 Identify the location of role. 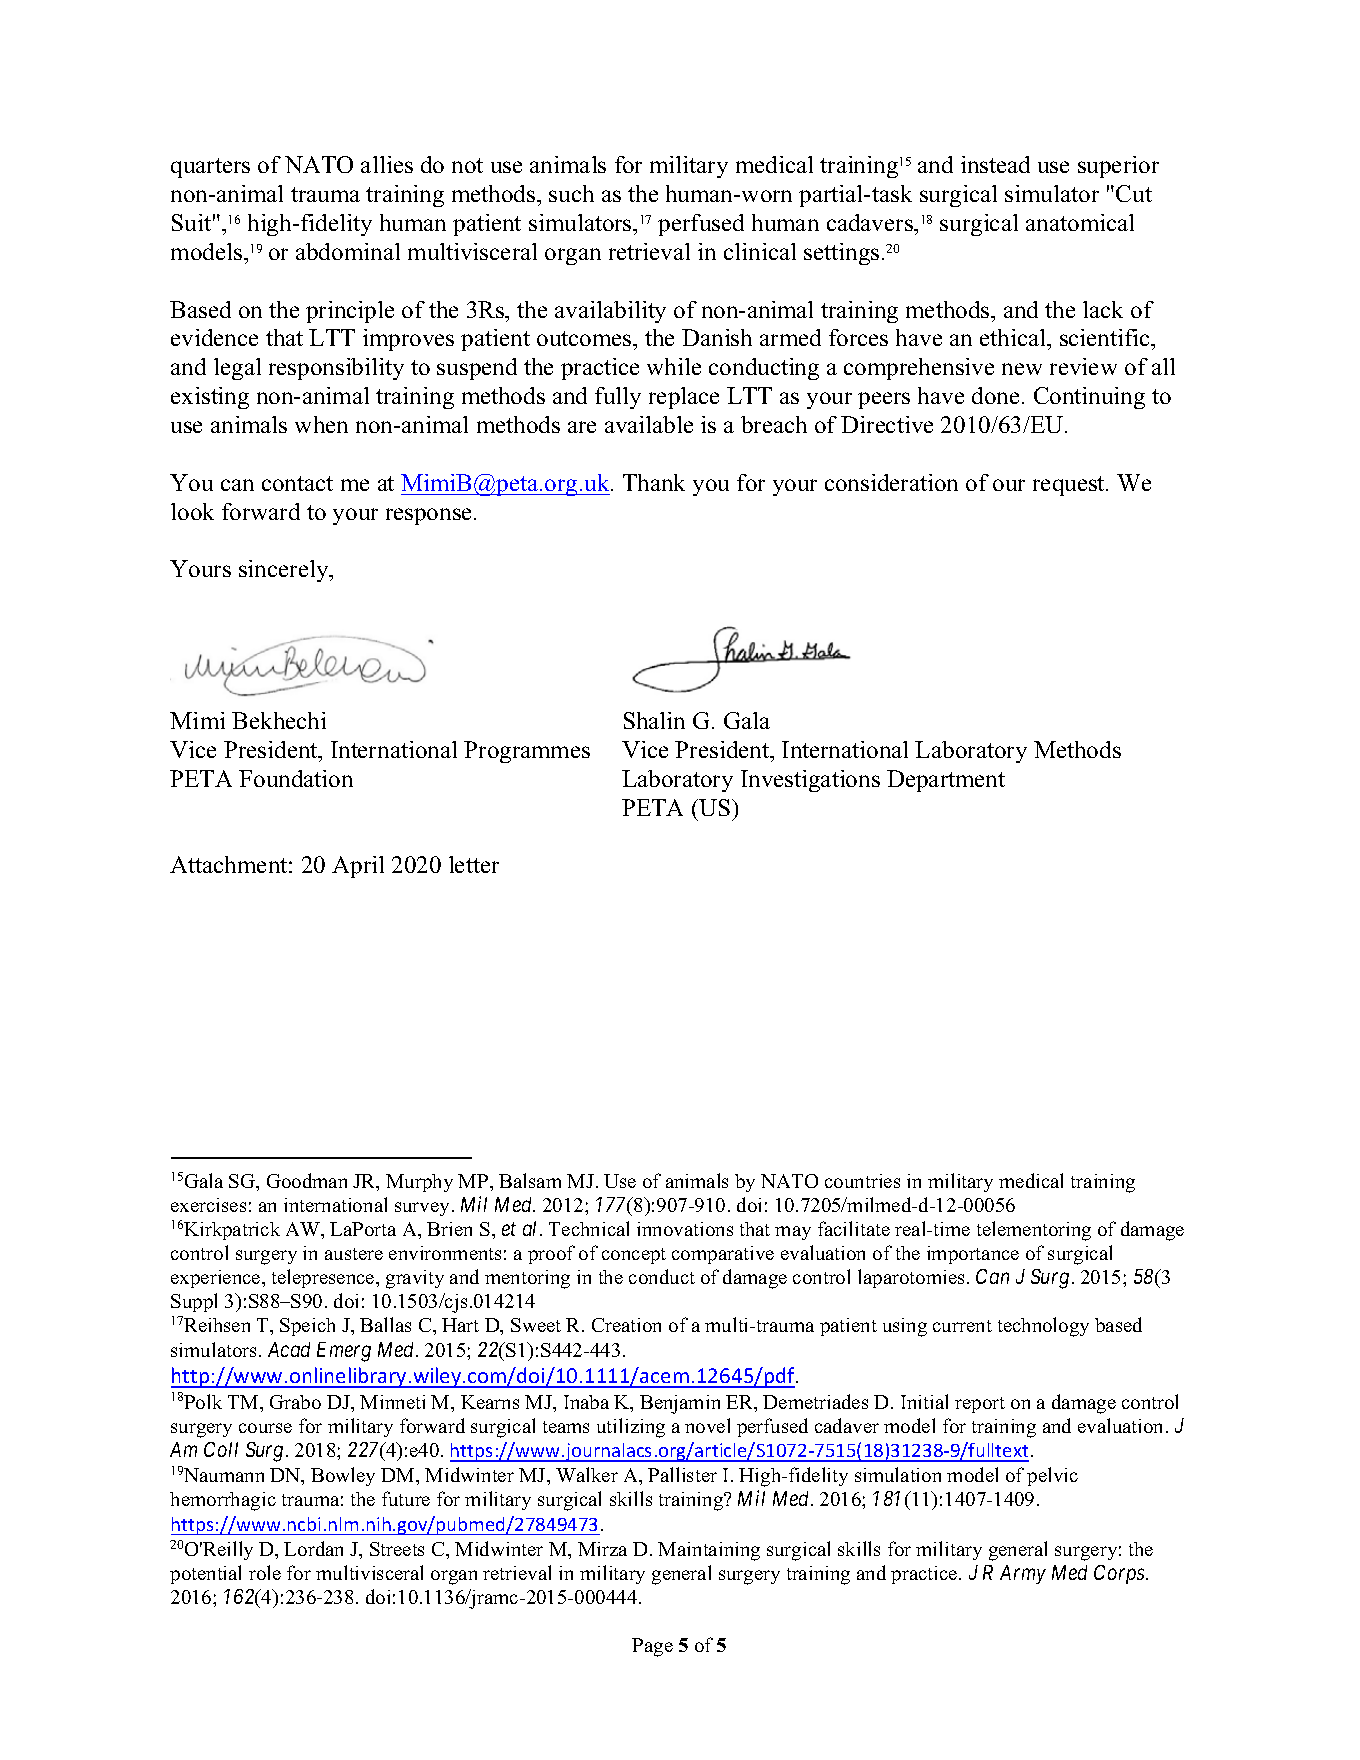
(265, 1572).
